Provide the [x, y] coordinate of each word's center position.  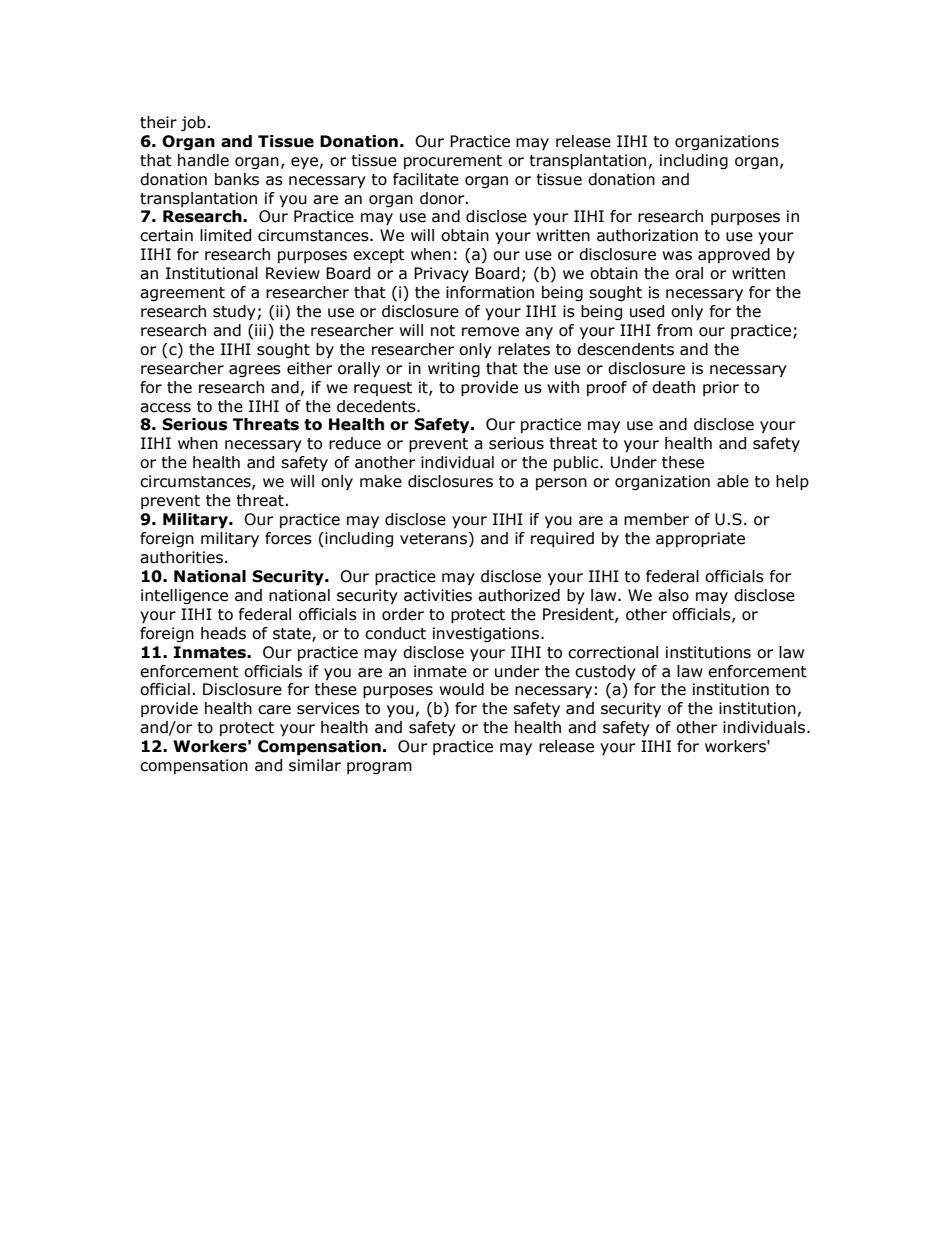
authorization [647, 235]
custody [605, 672]
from [674, 330]
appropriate [700, 540]
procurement [453, 162]
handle [203, 160]
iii [260, 330]
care [274, 710]
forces [288, 538]
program [379, 768]
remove [490, 332]
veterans [435, 539]
